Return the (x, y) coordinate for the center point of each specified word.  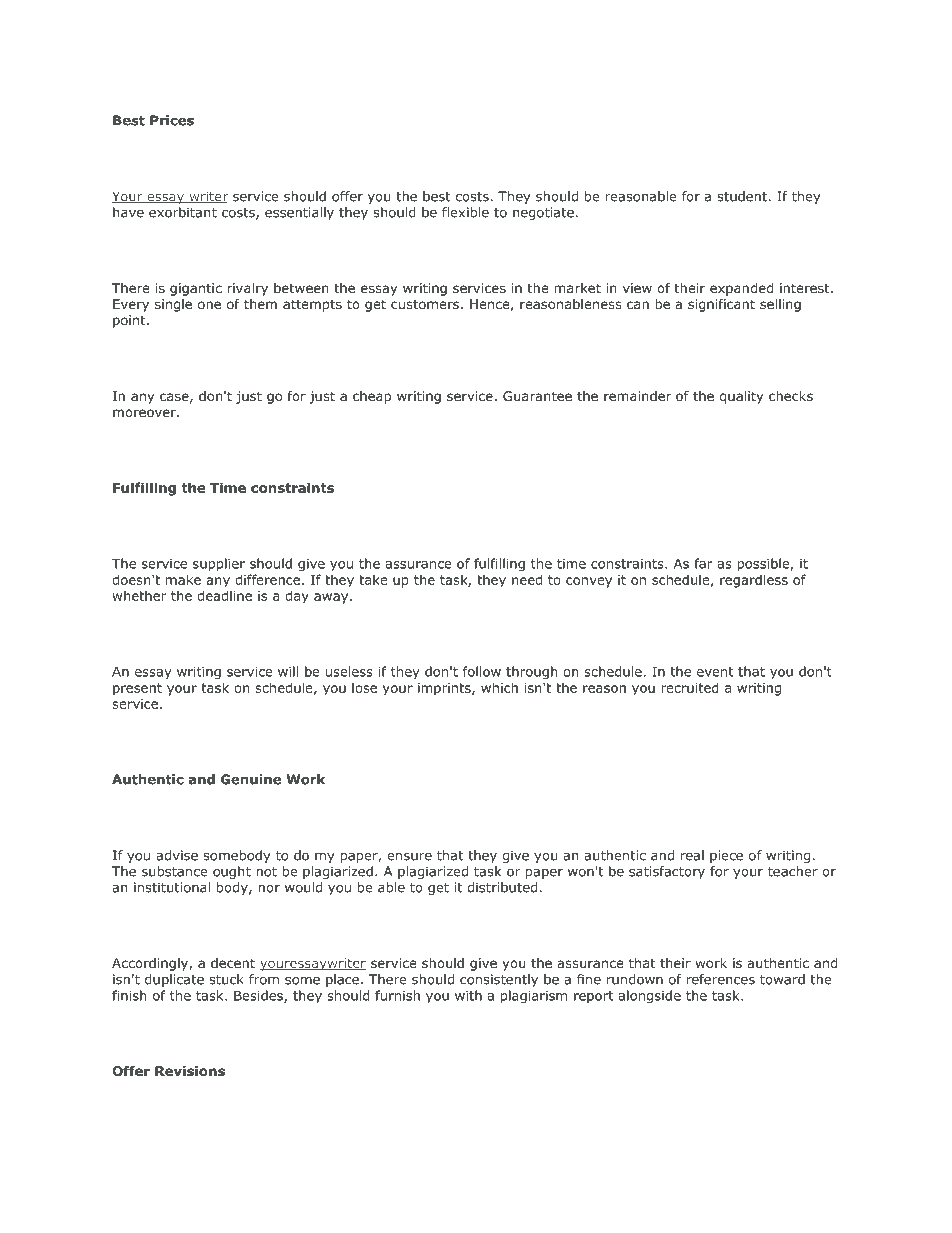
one (209, 305)
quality (741, 397)
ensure (409, 857)
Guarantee (537, 396)
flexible (465, 212)
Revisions (190, 1071)
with (468, 995)
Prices (172, 120)
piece (726, 856)
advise (177, 855)
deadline (224, 595)
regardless (754, 581)
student (742, 196)
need (527, 579)
